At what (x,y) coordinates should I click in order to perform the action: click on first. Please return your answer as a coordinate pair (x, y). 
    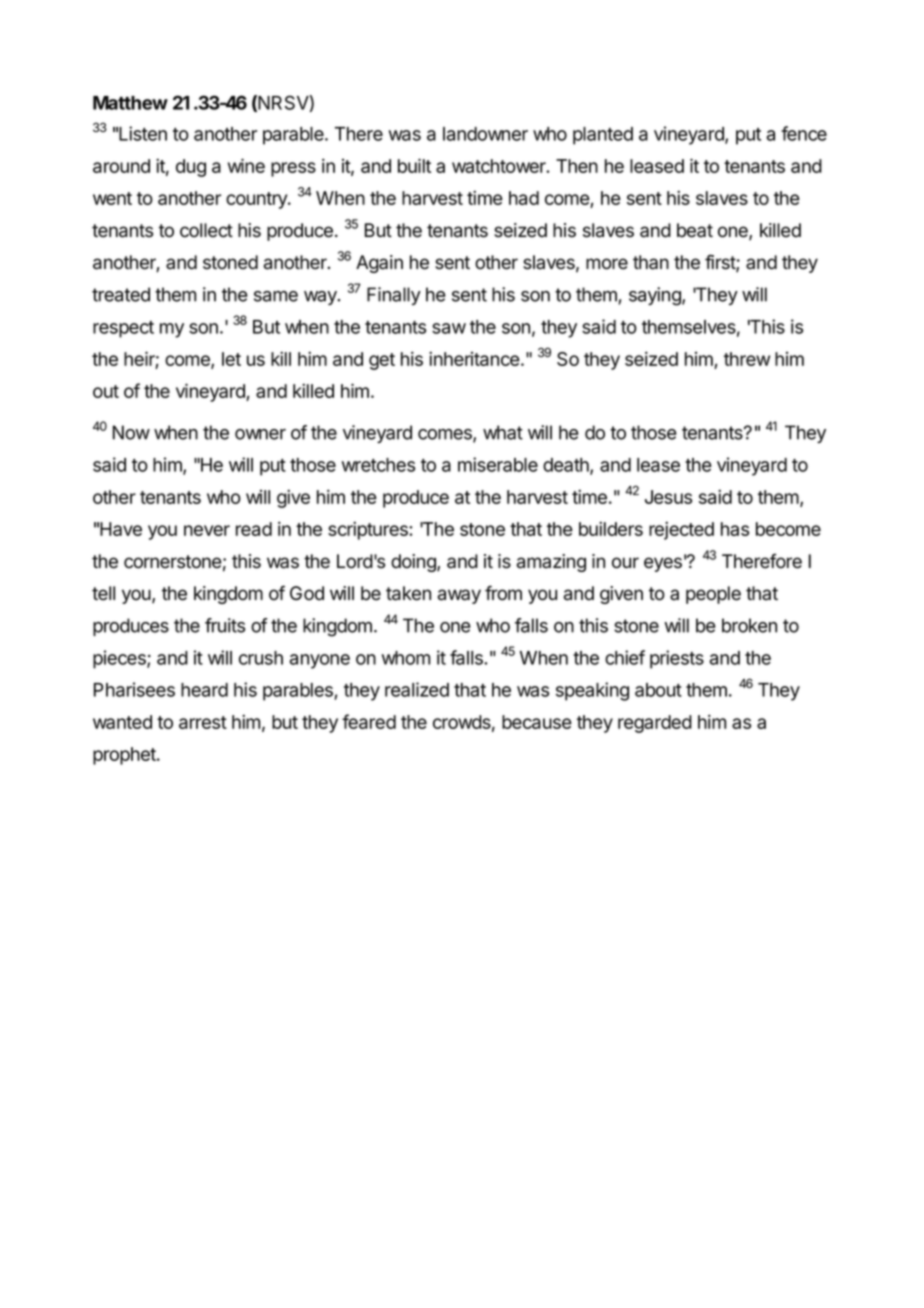
    Looking at the image, I should click on (721, 263).
